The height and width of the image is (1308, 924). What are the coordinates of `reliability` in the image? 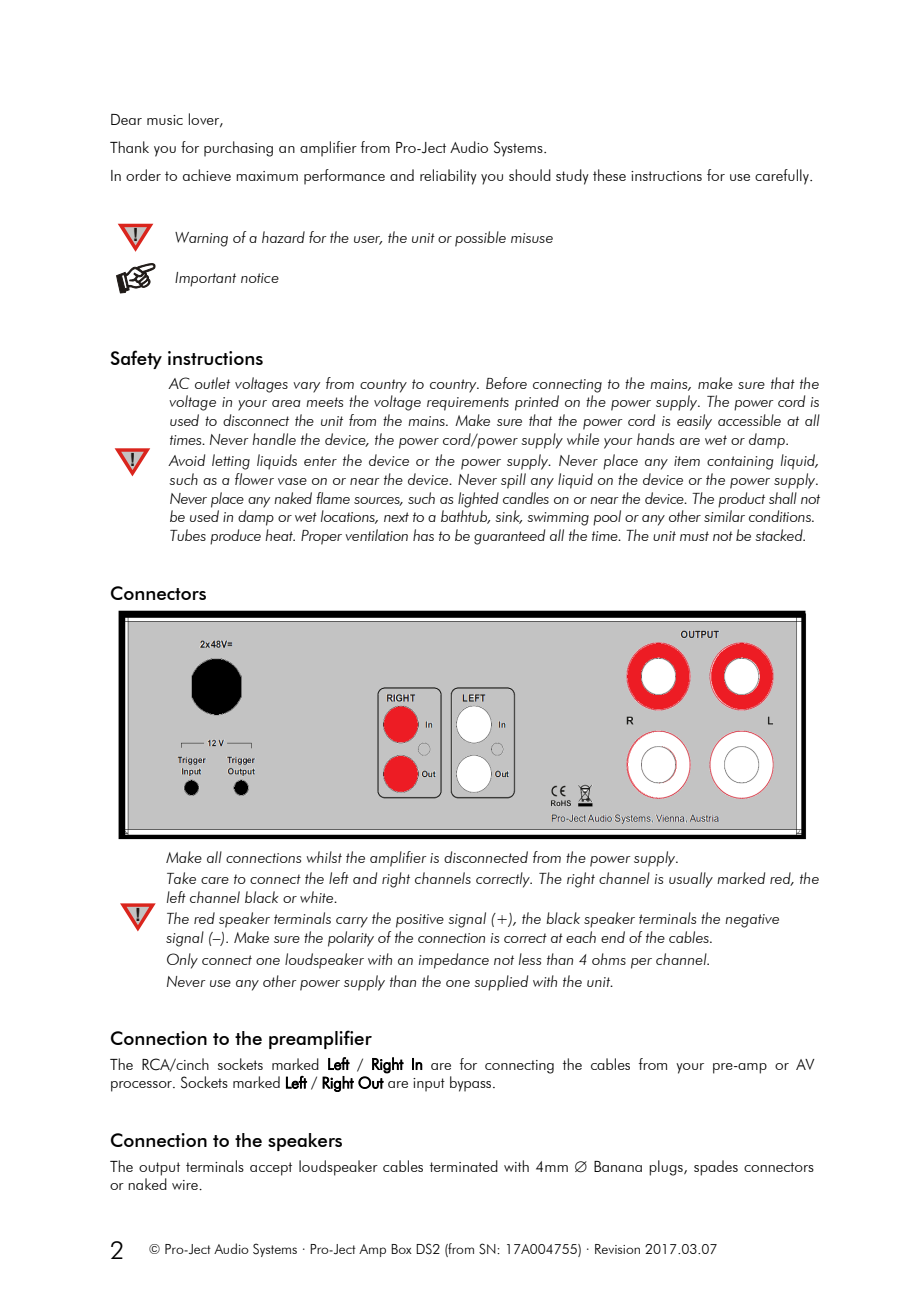 It's located at (448, 177).
